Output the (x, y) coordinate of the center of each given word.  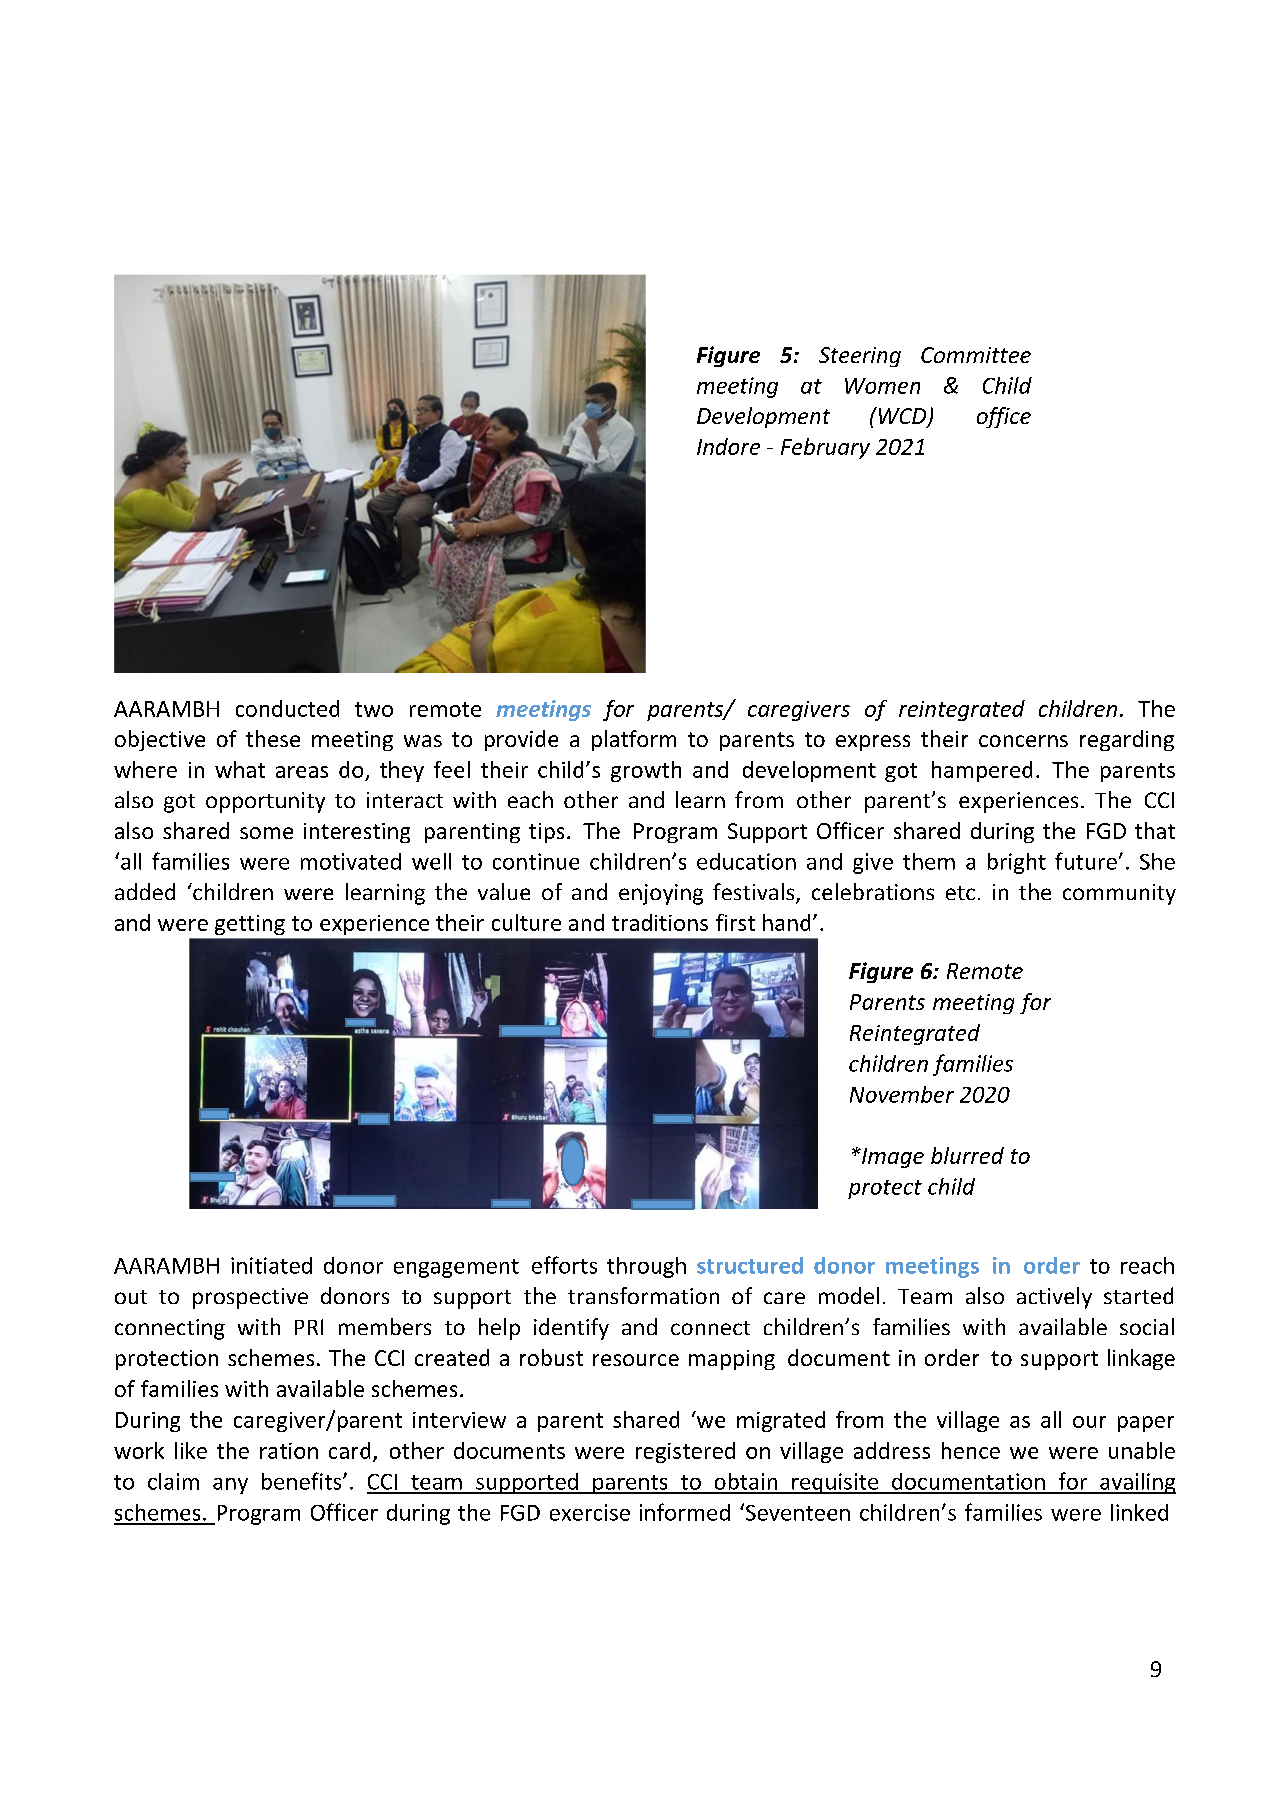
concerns (1023, 741)
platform (634, 740)
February (825, 448)
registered (685, 1452)
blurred (967, 1155)
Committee (976, 355)
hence (971, 1450)
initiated (271, 1265)
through (646, 1267)
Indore (728, 446)
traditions (660, 922)
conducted (287, 708)
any (230, 1486)
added (145, 891)
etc (960, 893)
